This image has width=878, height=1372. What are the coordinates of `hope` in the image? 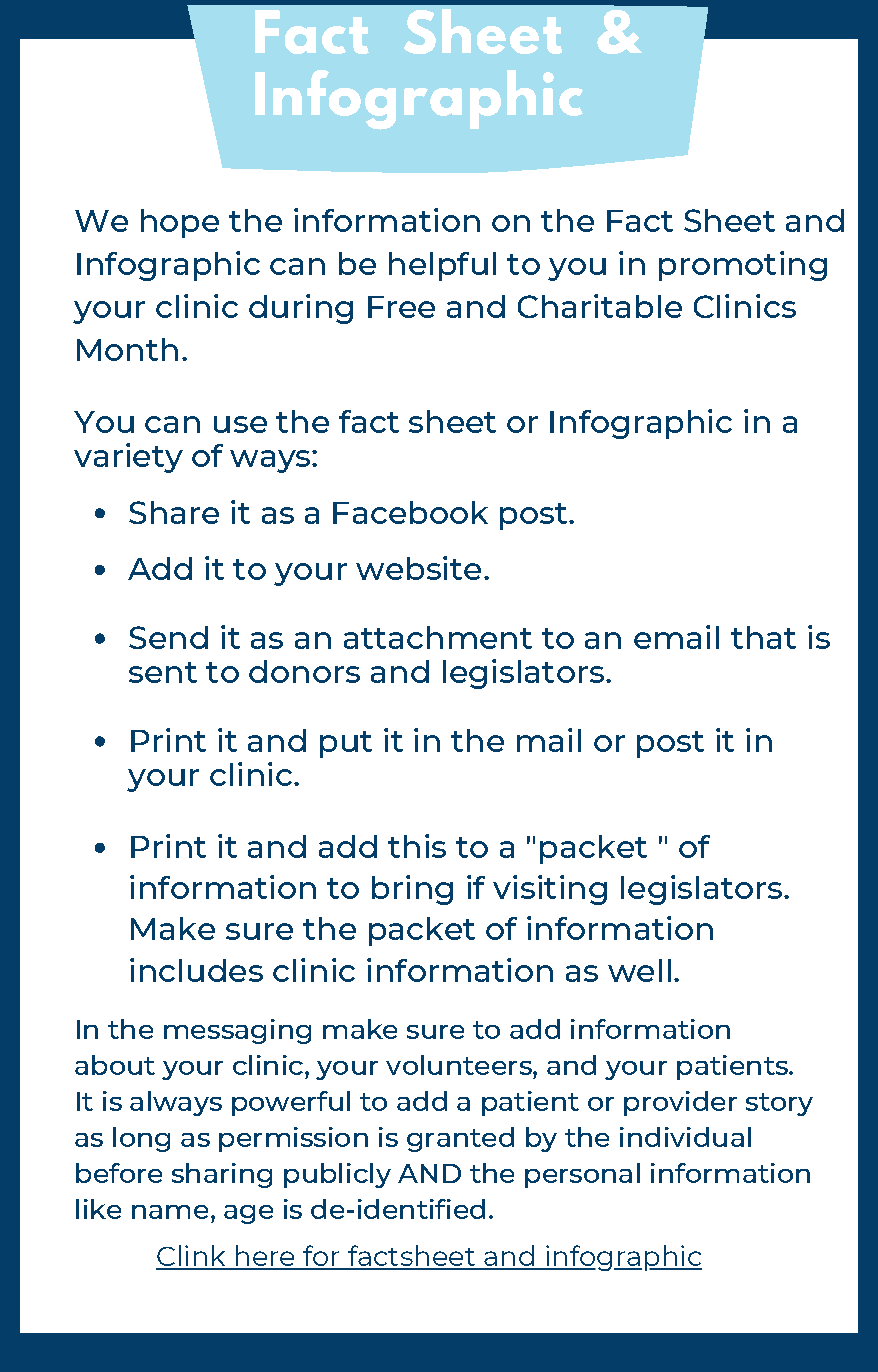 It's located at (180, 223).
